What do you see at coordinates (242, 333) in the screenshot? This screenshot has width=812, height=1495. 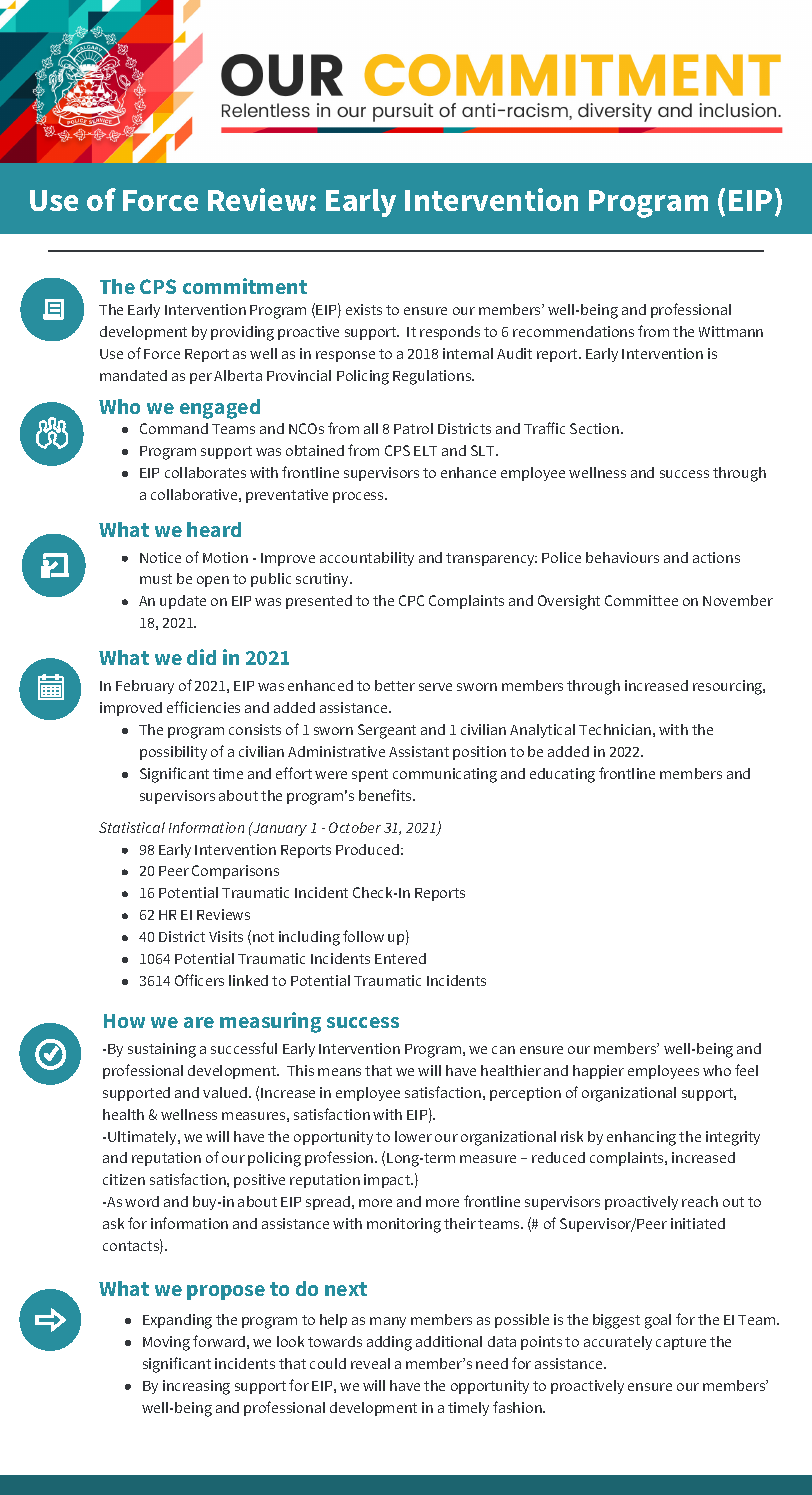 I see `providing` at bounding box center [242, 333].
